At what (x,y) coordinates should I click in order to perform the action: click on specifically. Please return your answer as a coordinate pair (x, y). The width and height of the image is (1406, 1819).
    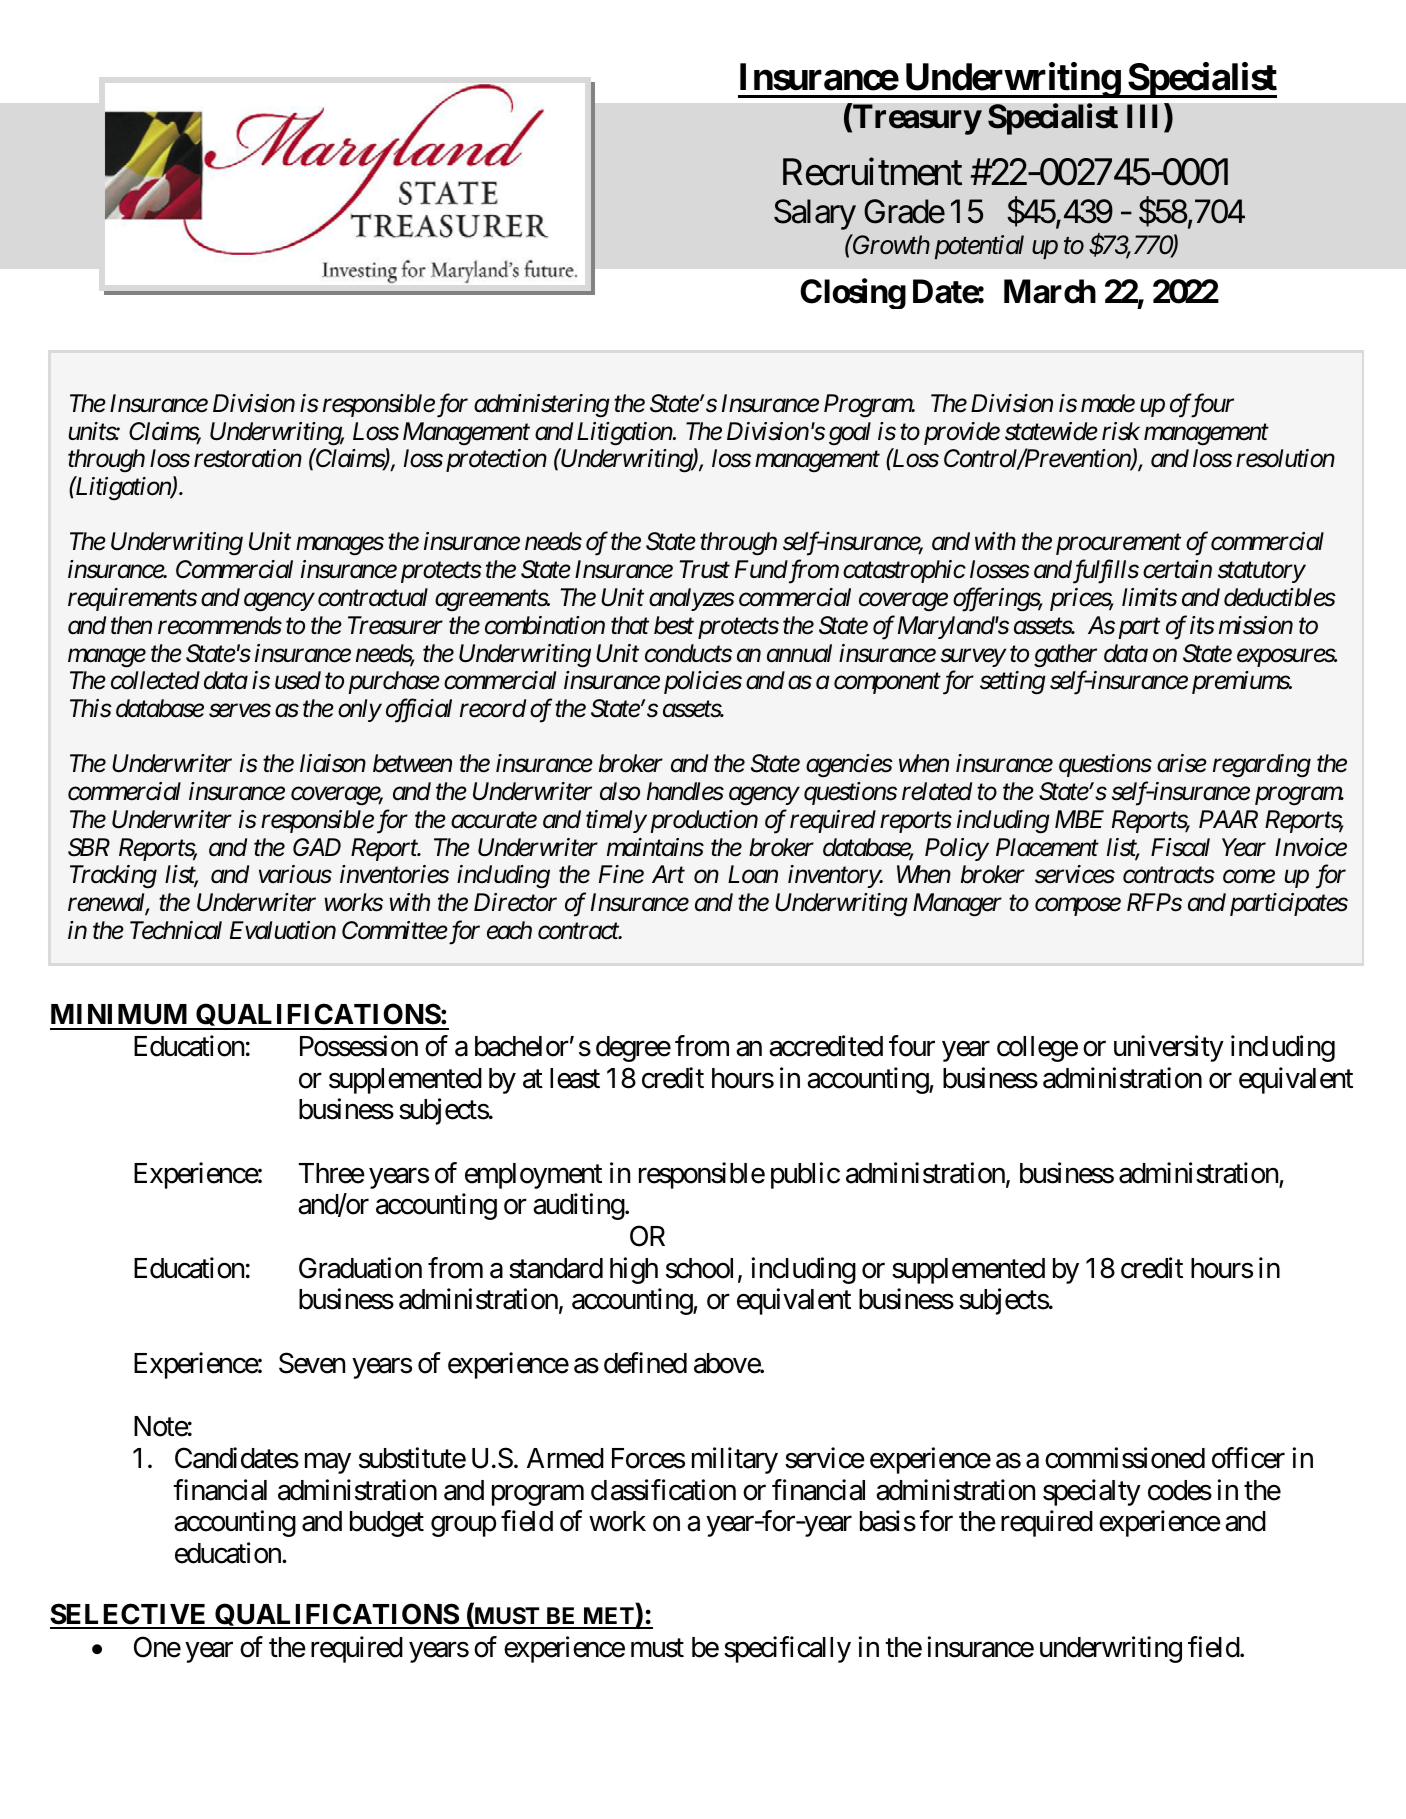
    Looking at the image, I should click on (787, 1649).
